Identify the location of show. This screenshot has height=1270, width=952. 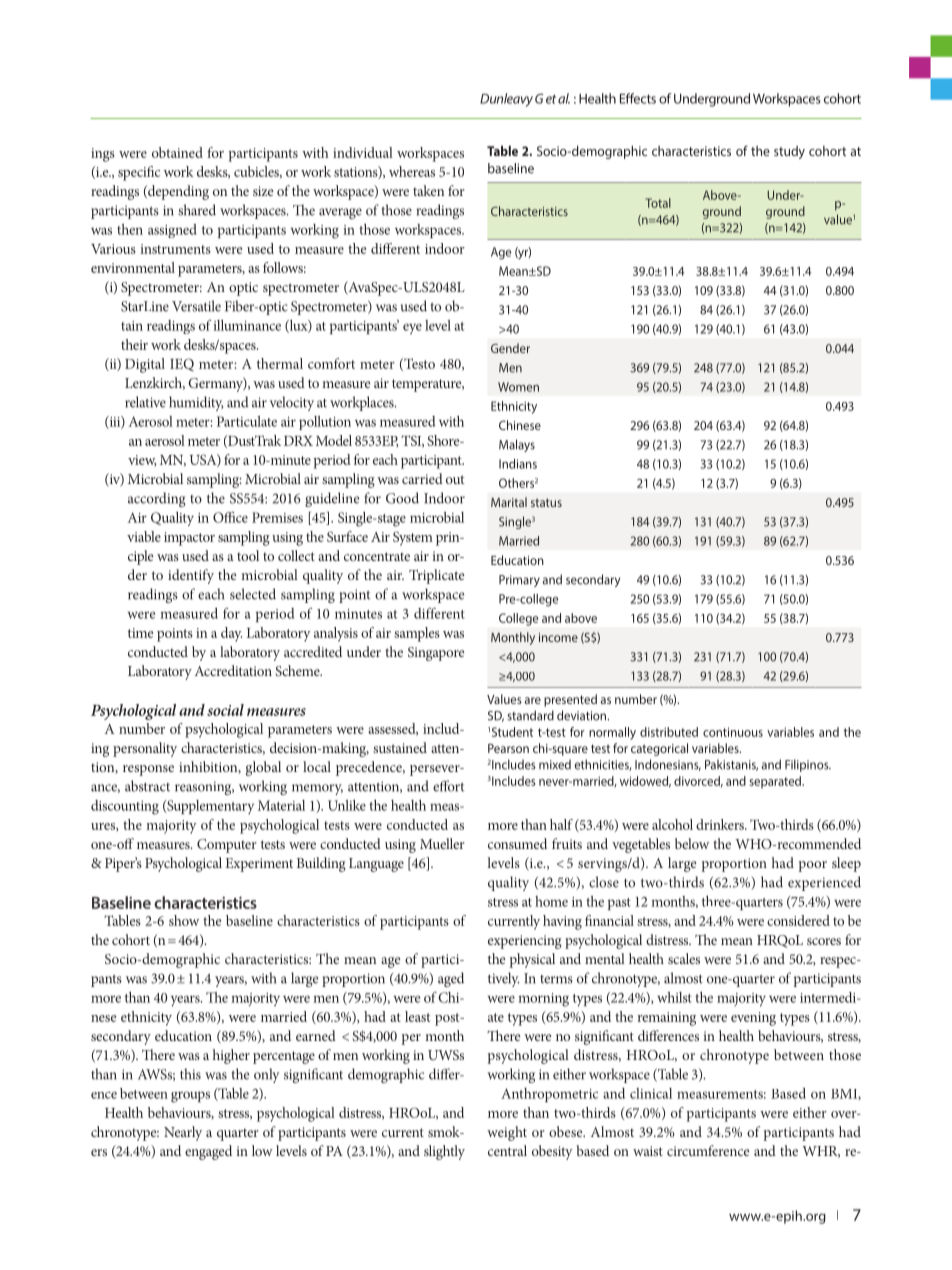
(184, 920).
